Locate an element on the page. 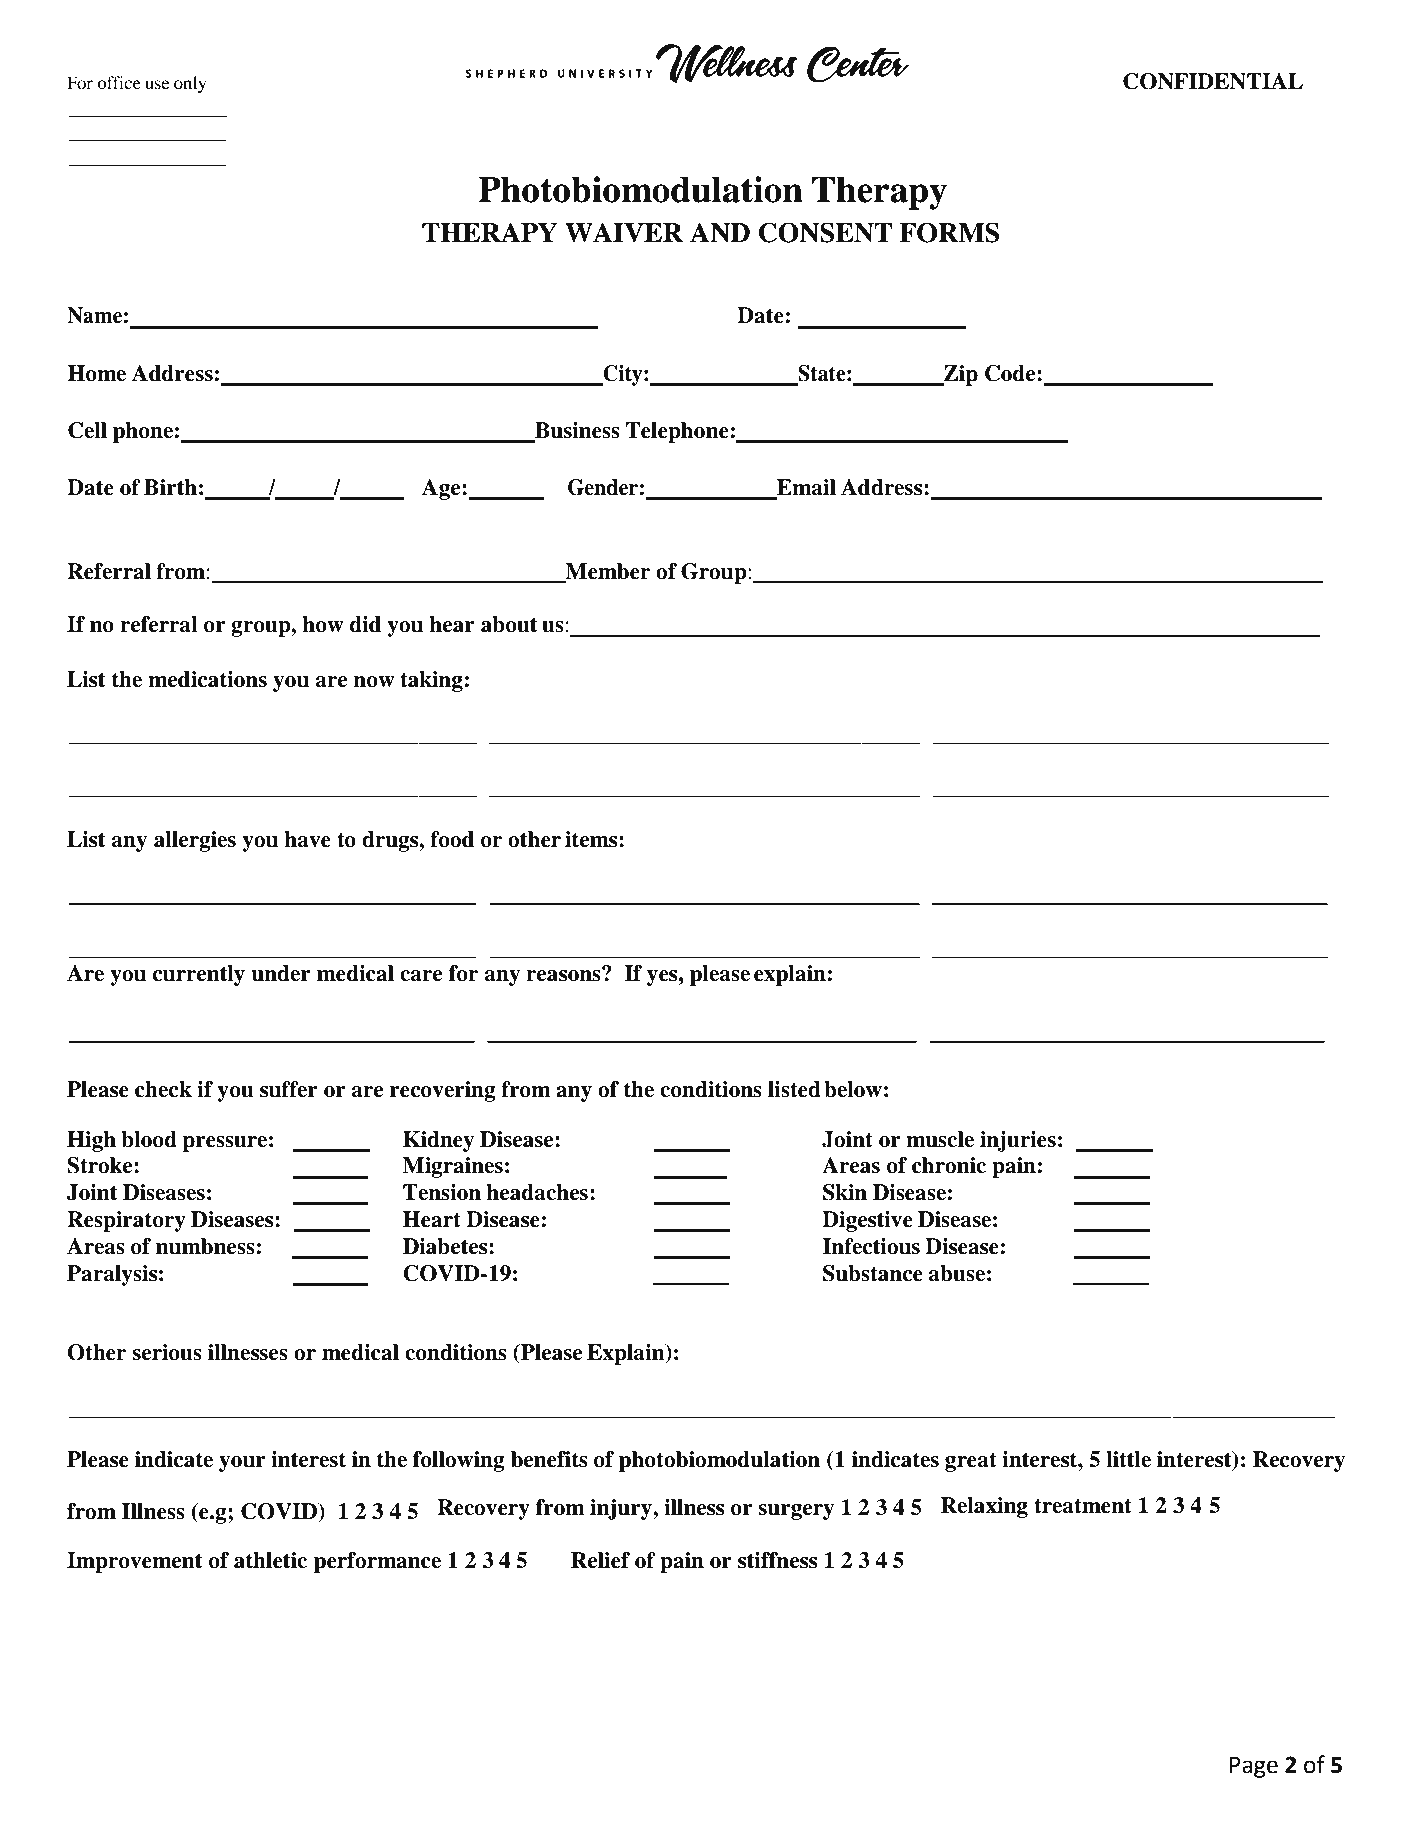 Image resolution: width=1426 pixels, height=1845 pixels. Email is located at coordinates (805, 488).
